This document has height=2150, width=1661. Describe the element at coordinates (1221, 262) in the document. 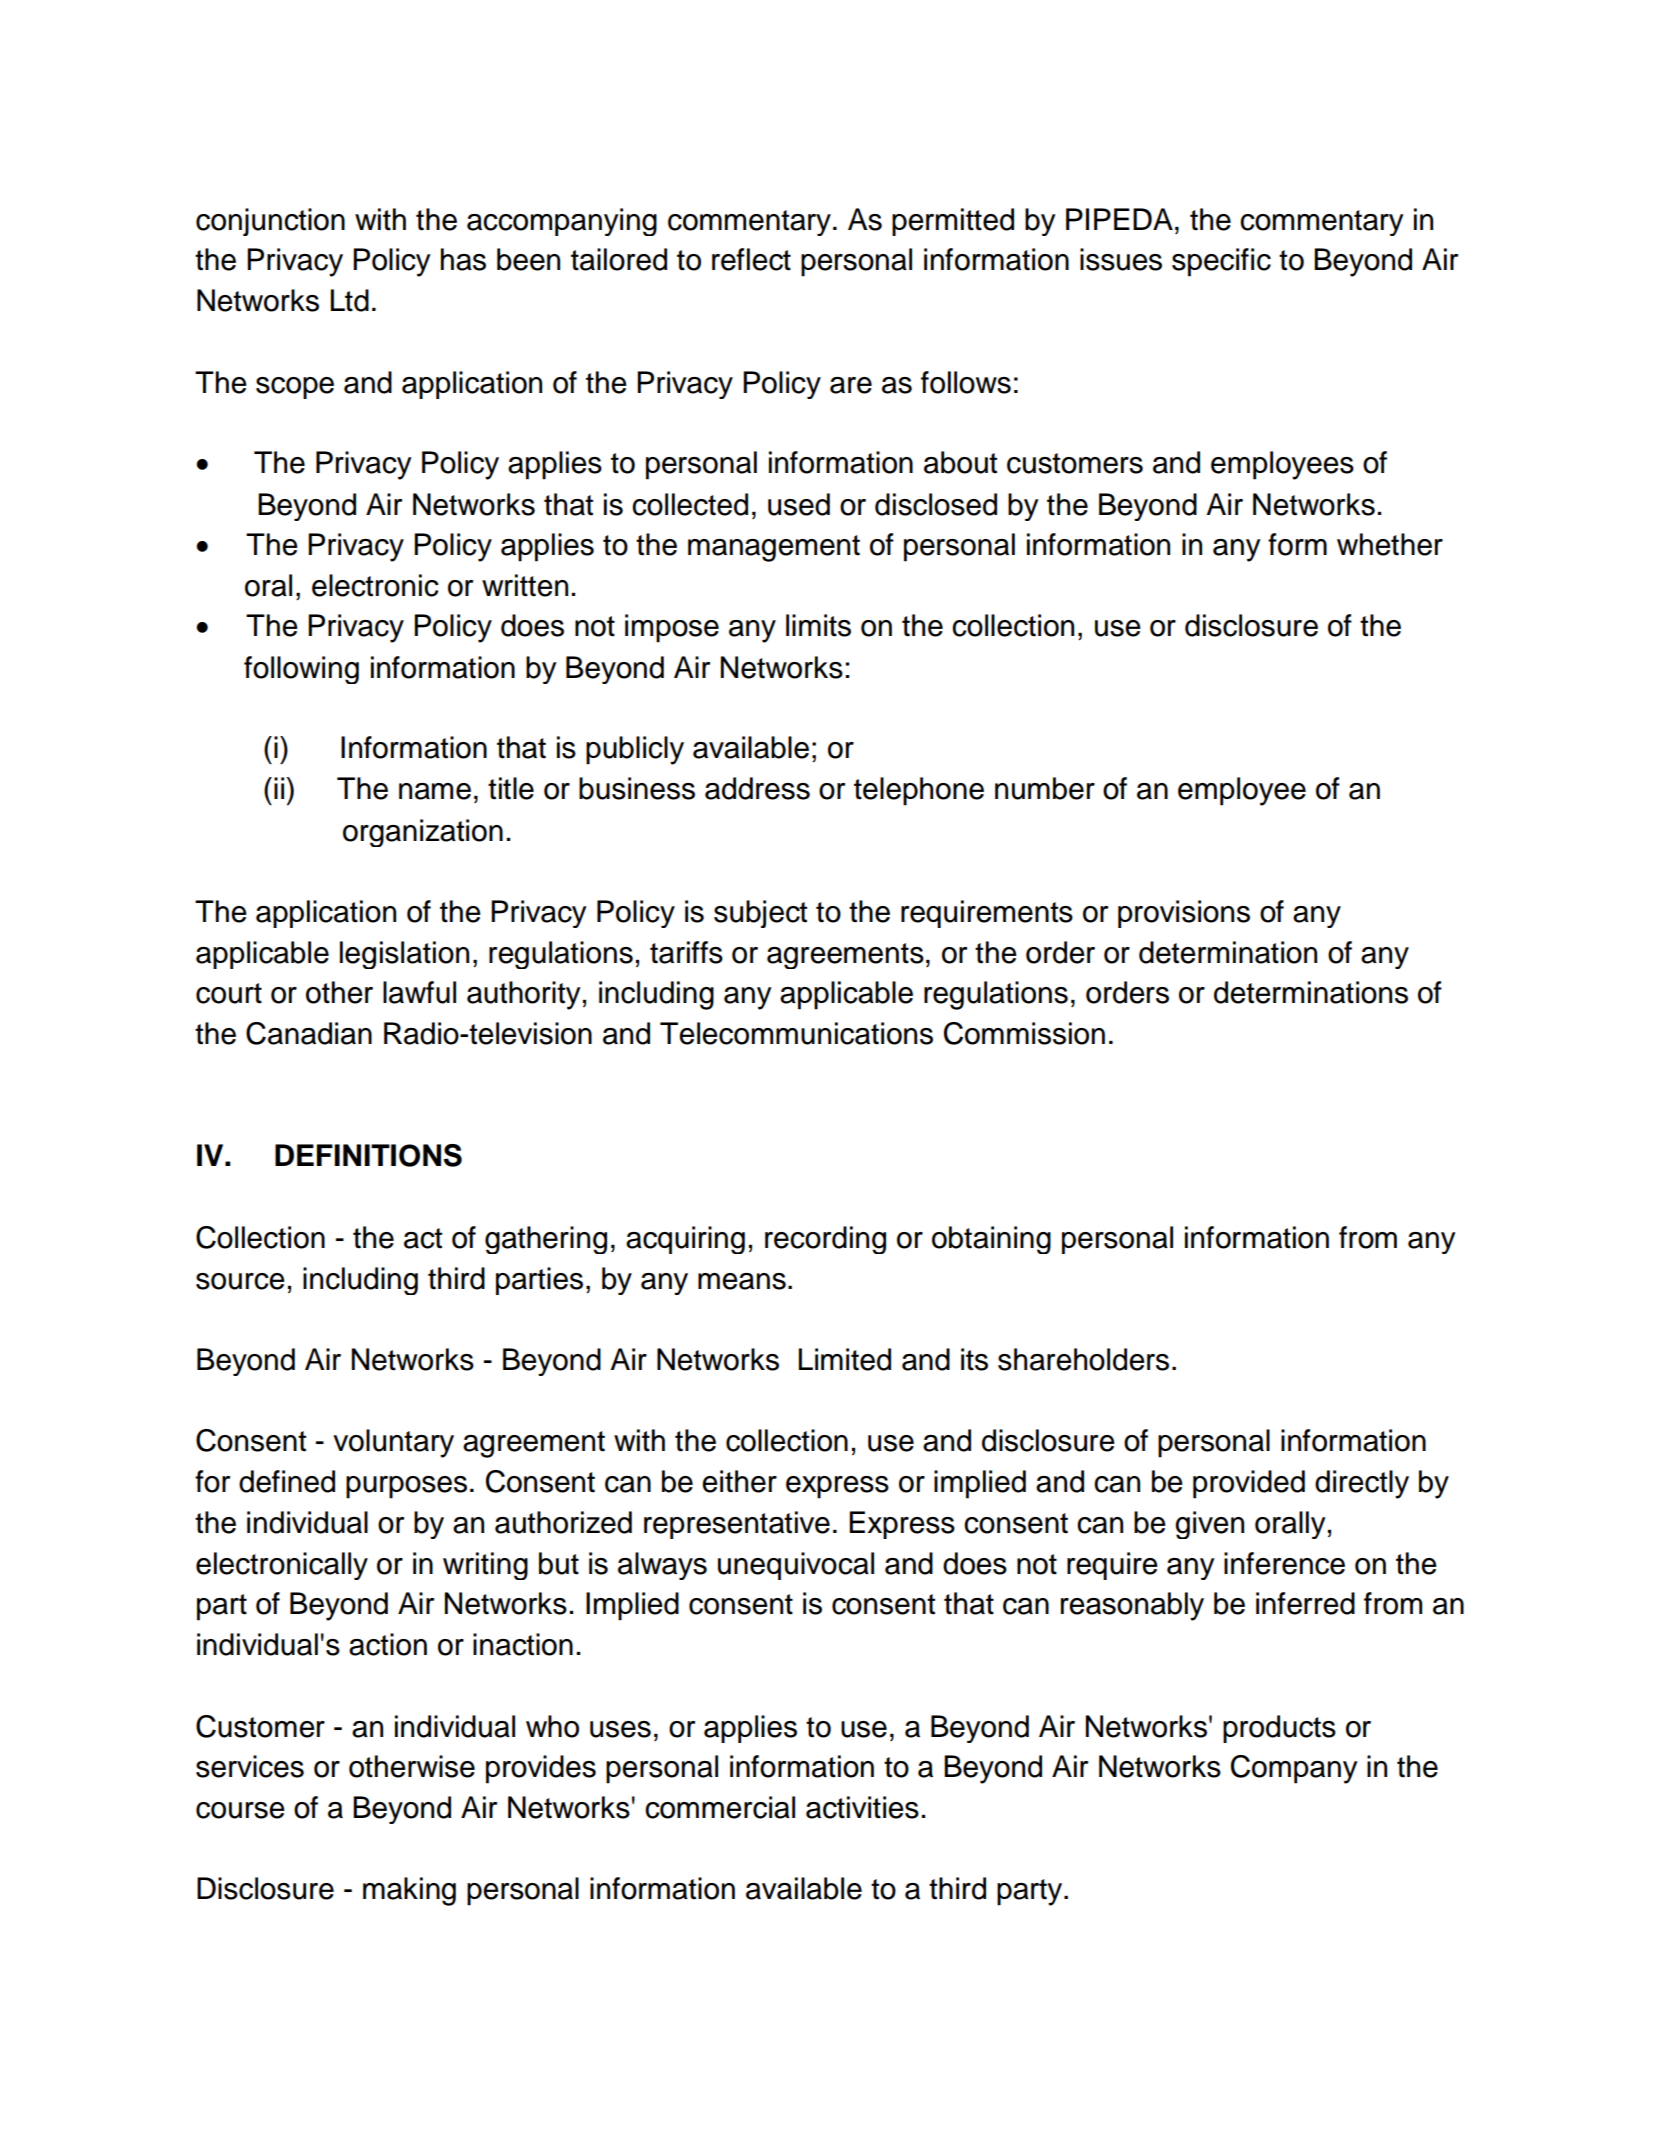

I see `specific` at that location.
